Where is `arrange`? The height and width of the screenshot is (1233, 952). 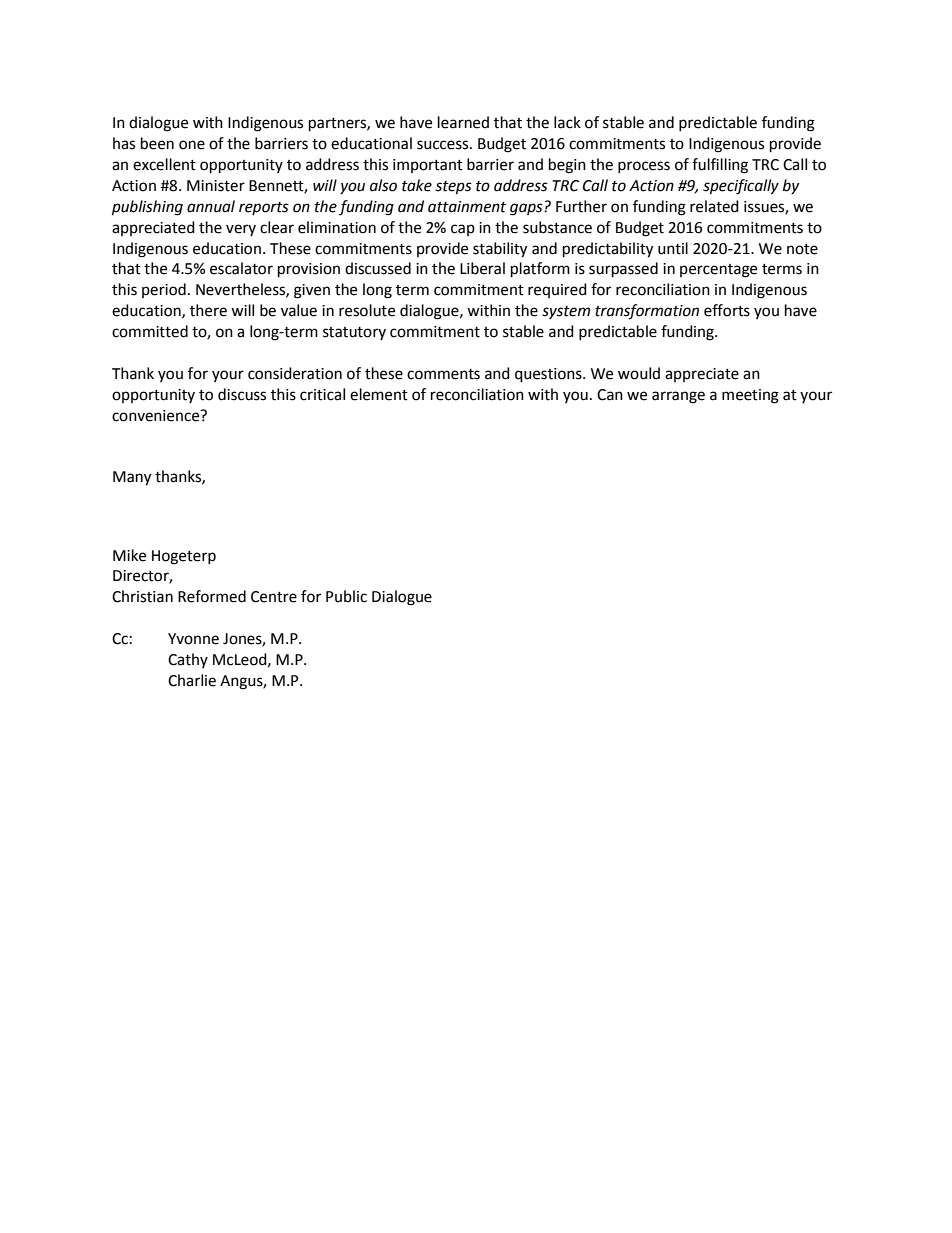 arrange is located at coordinates (678, 397).
